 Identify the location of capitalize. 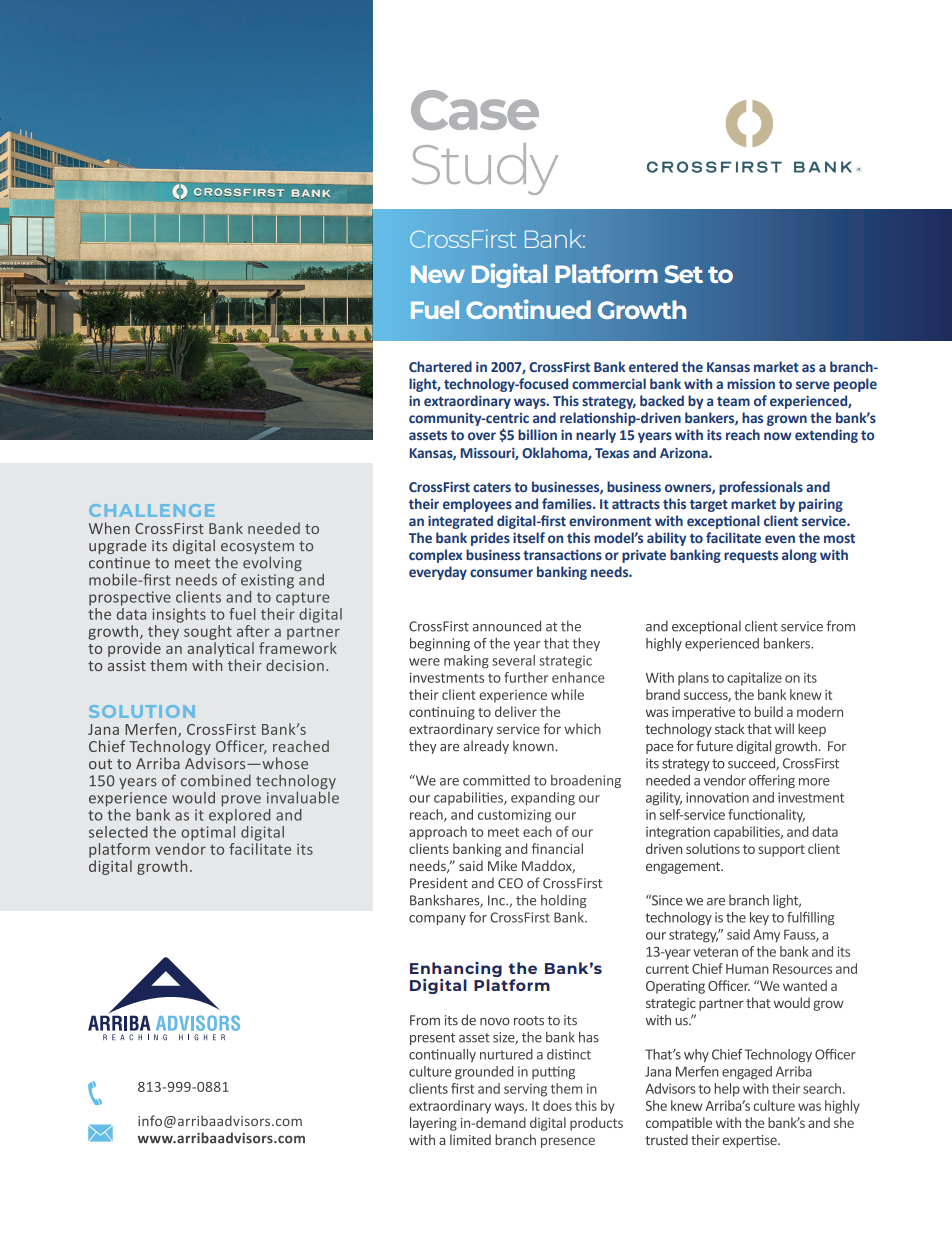
(754, 679).
